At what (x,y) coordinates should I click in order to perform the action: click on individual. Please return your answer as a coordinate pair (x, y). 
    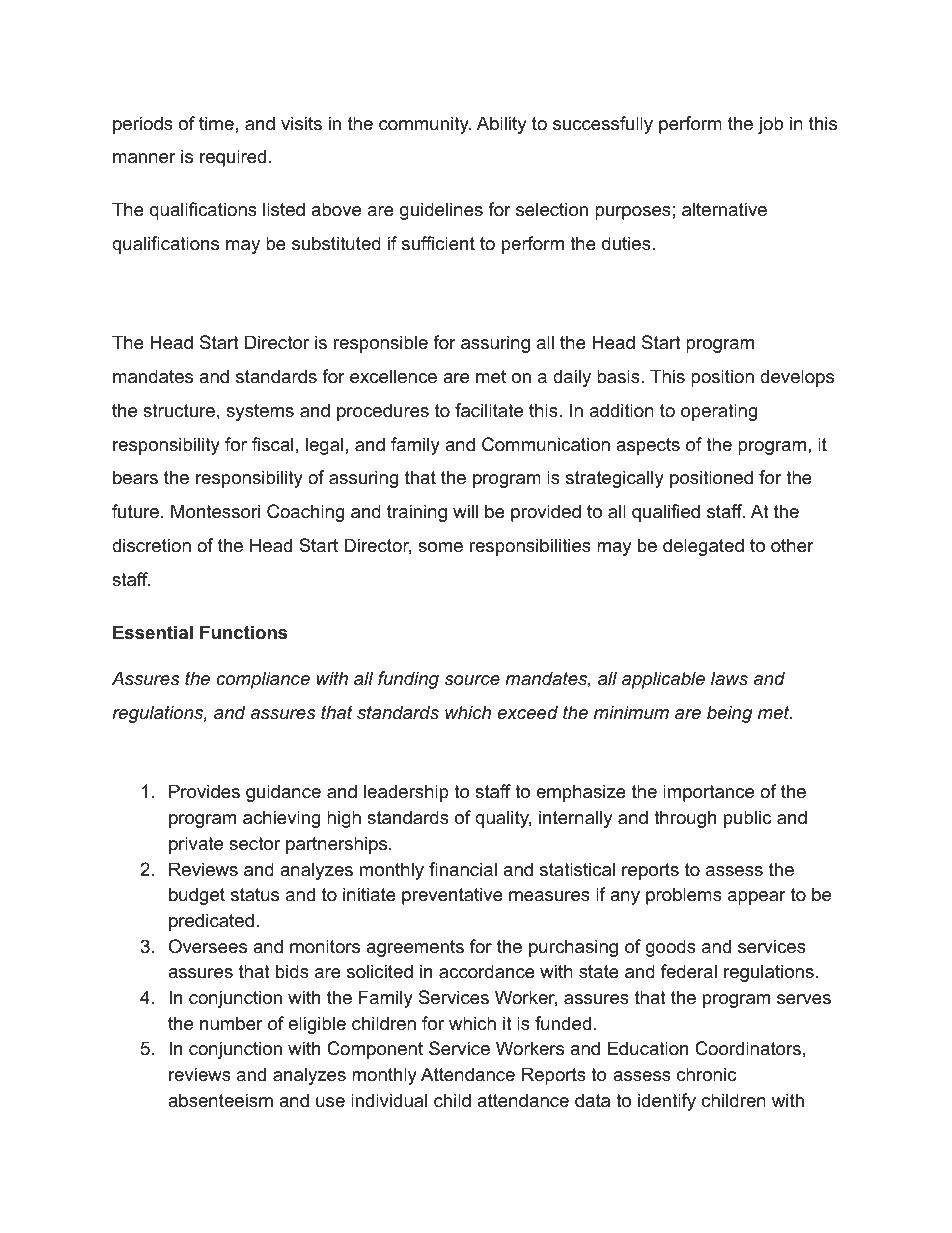
    Looking at the image, I should click on (389, 1100).
